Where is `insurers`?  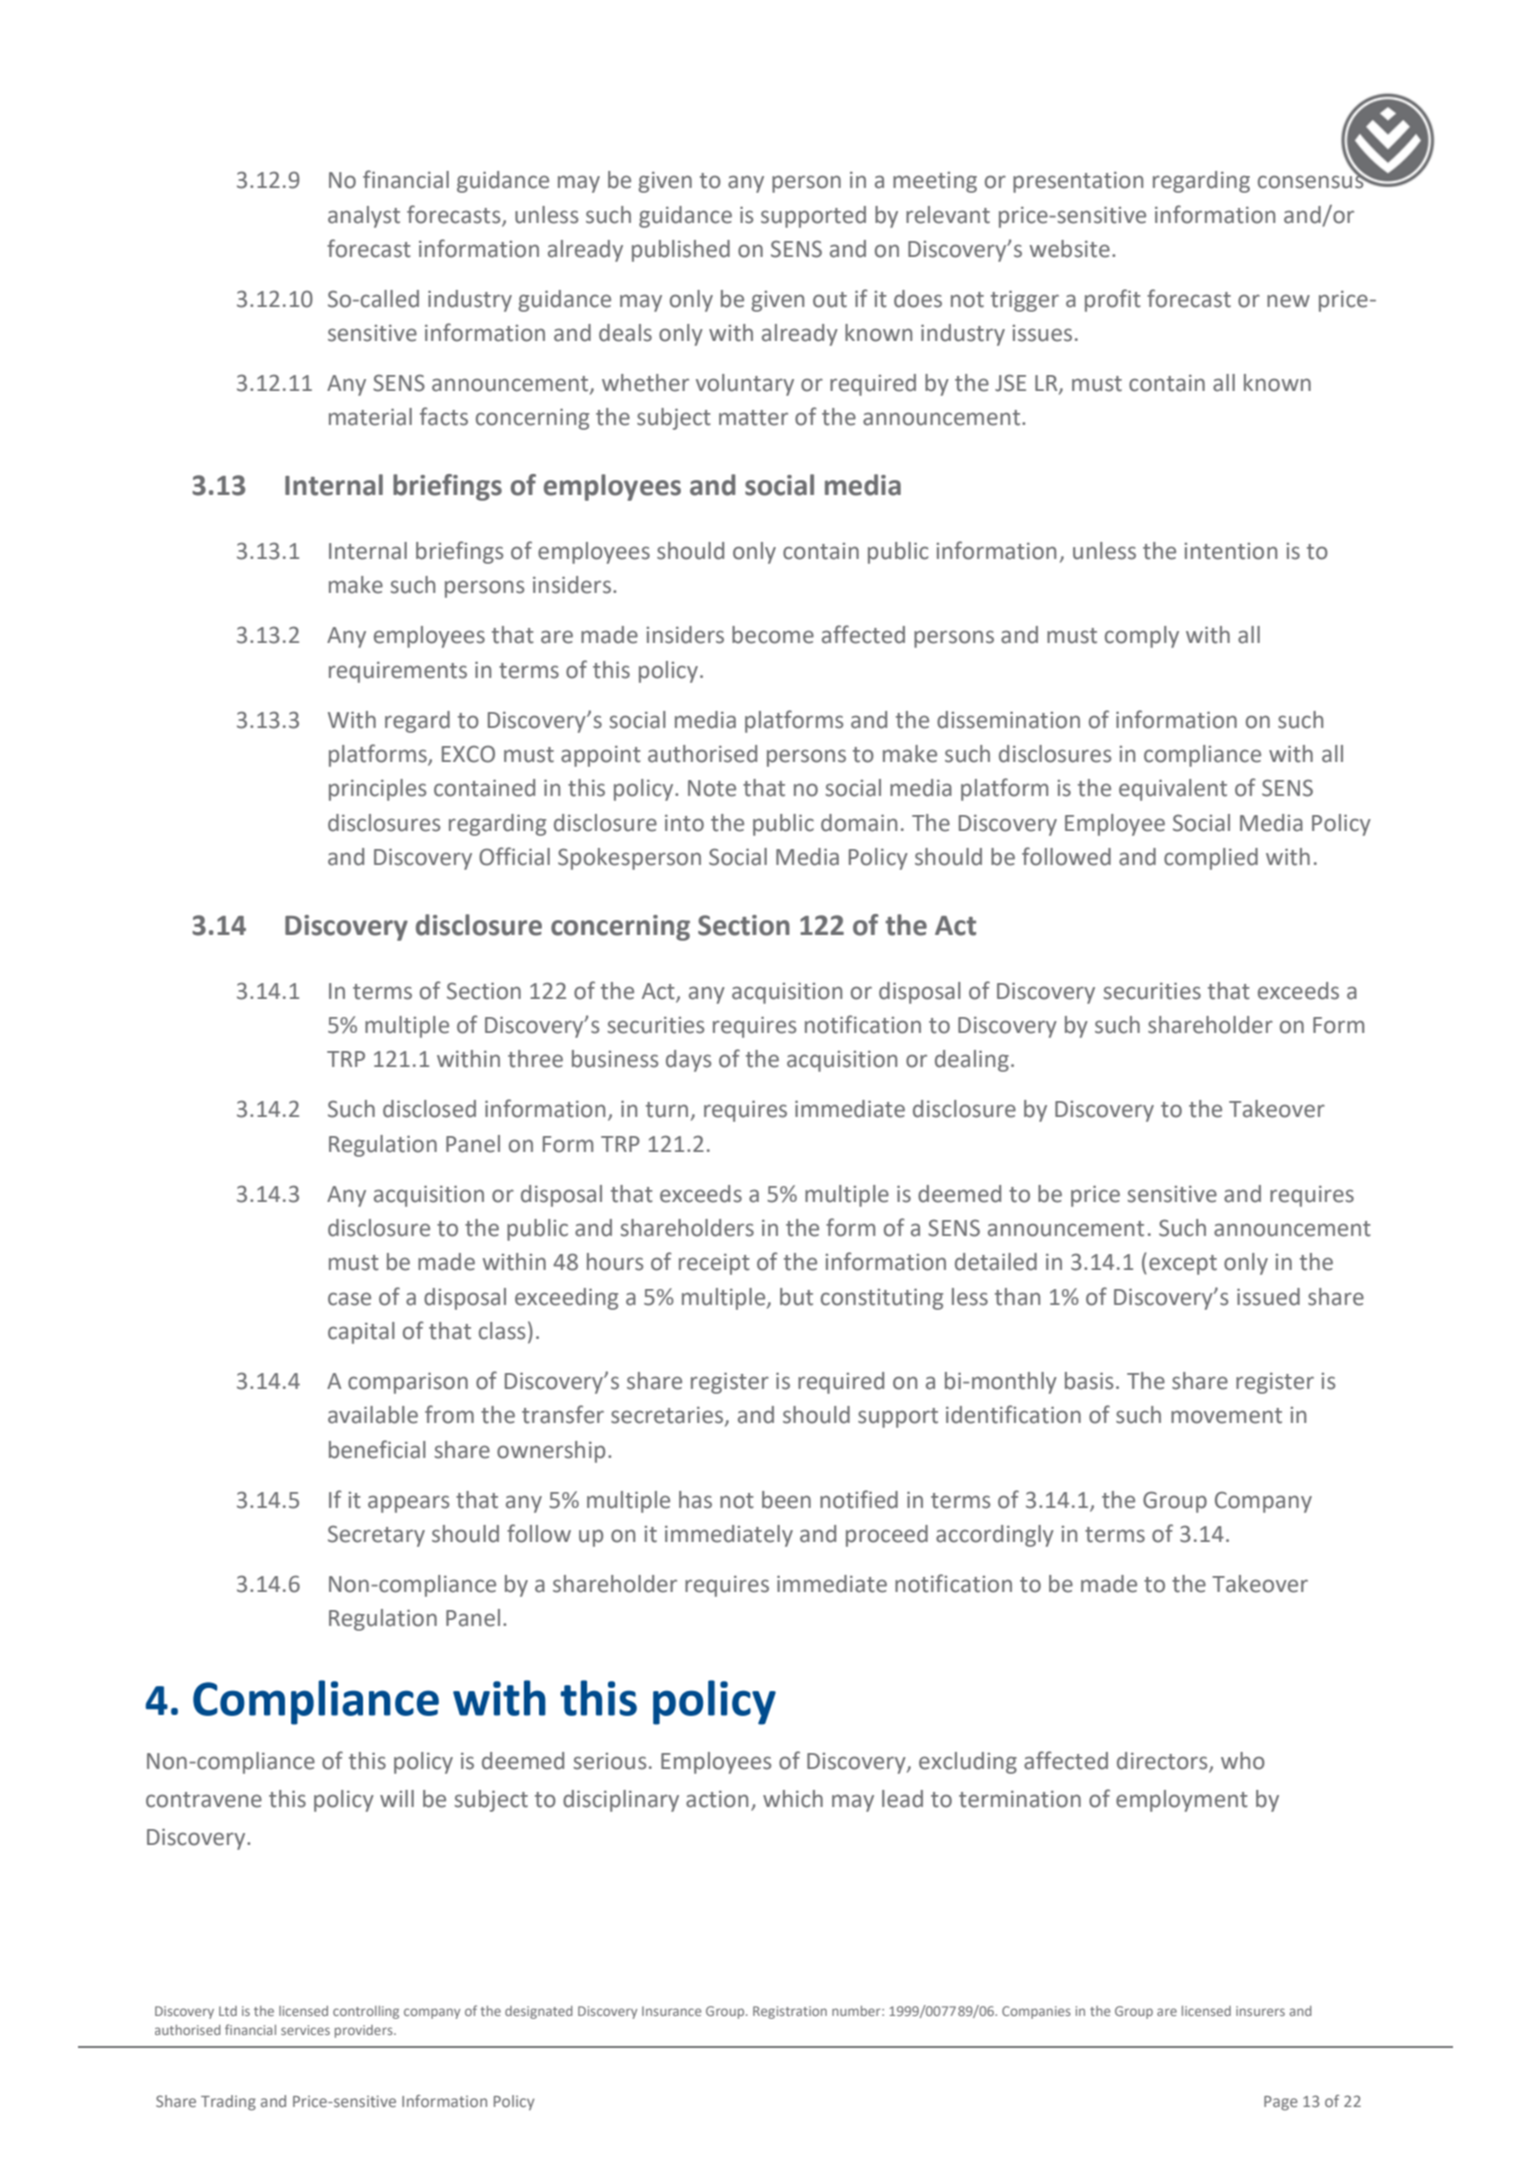 insurers is located at coordinates (1260, 2011).
